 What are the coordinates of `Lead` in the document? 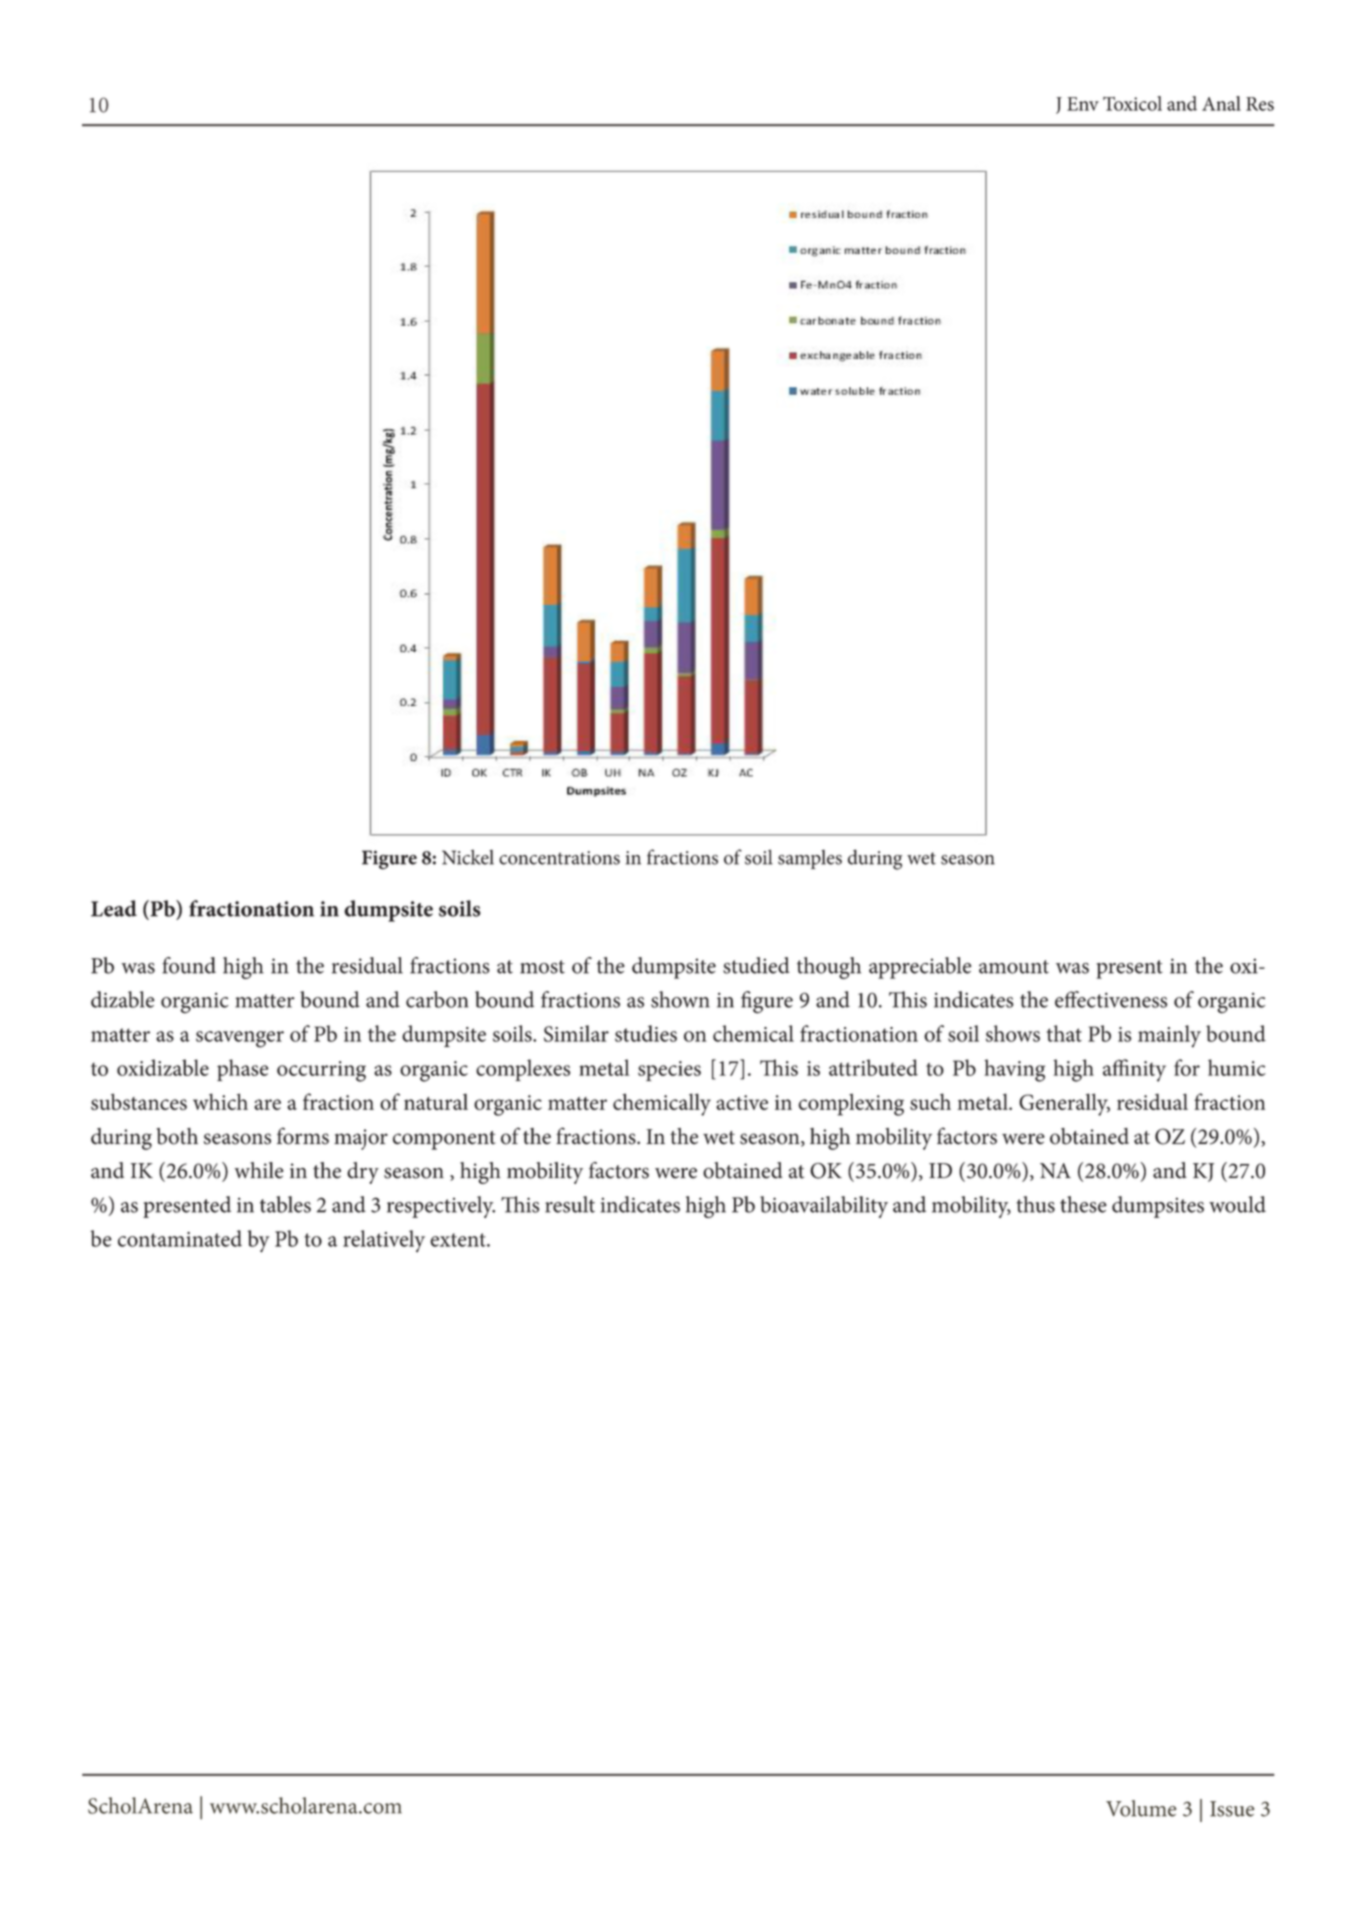 It's located at (114, 908).
